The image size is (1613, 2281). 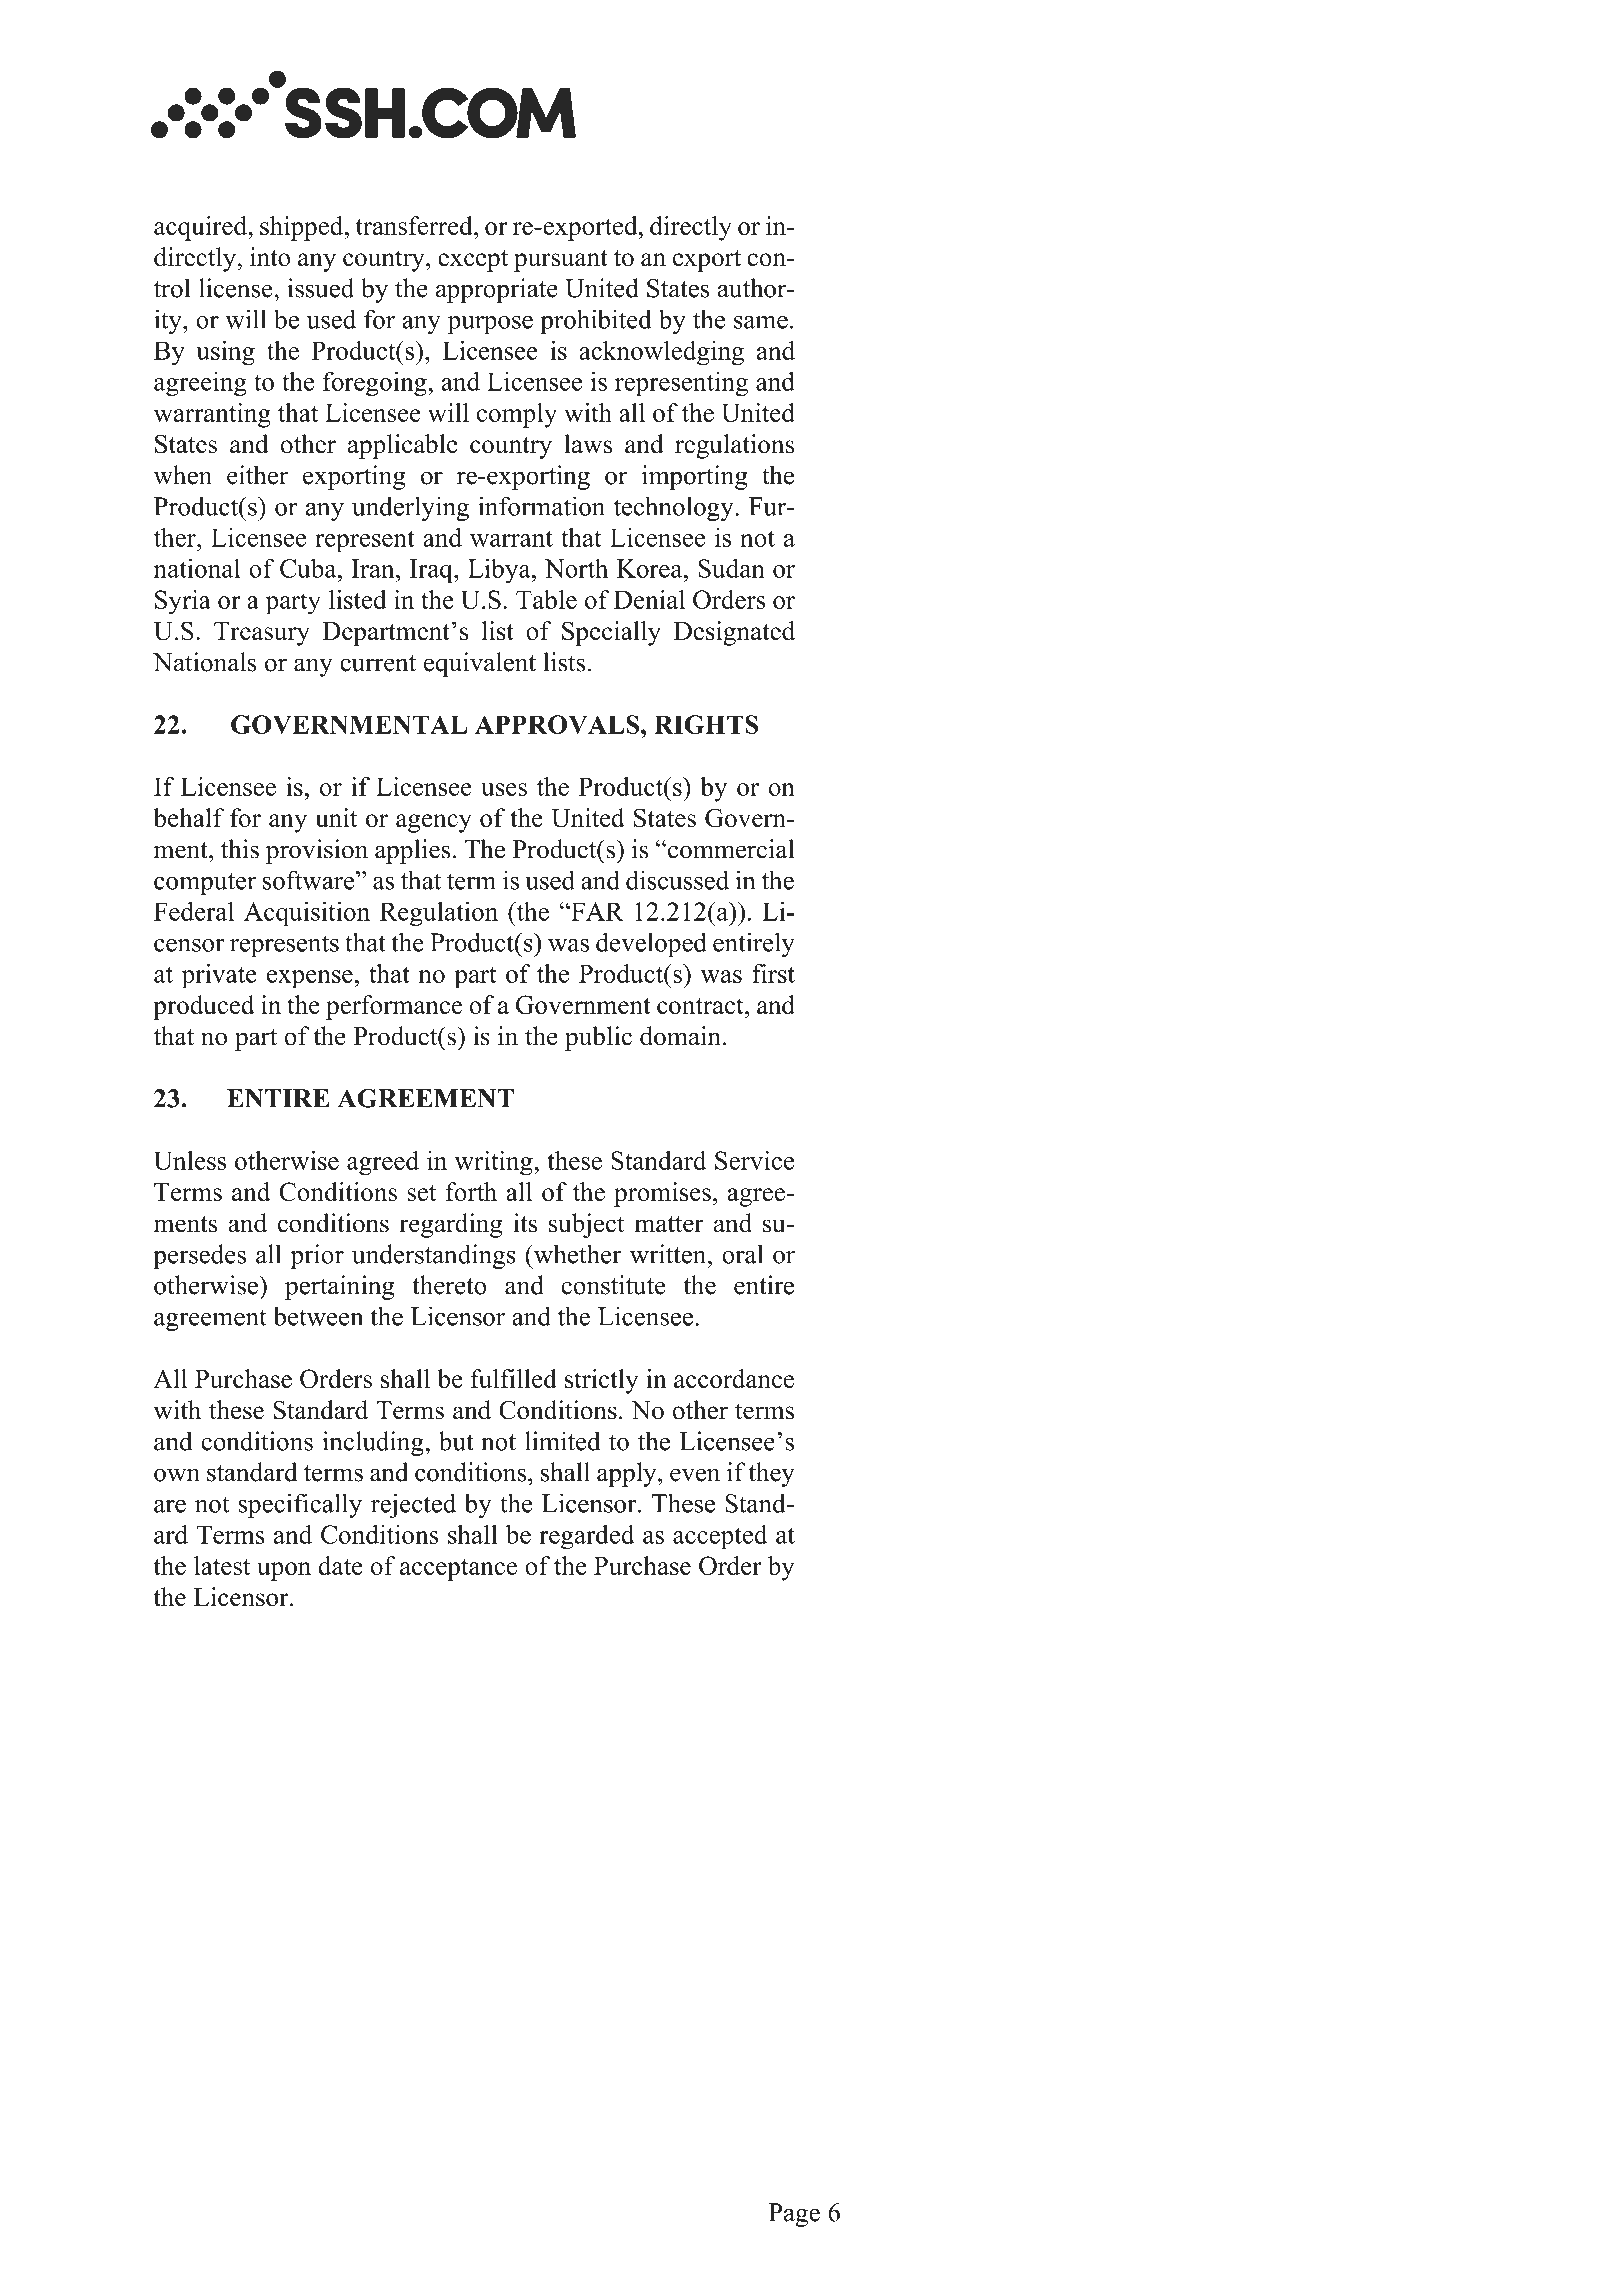 What do you see at coordinates (284, 1571) in the screenshot?
I see `upon` at bounding box center [284, 1571].
